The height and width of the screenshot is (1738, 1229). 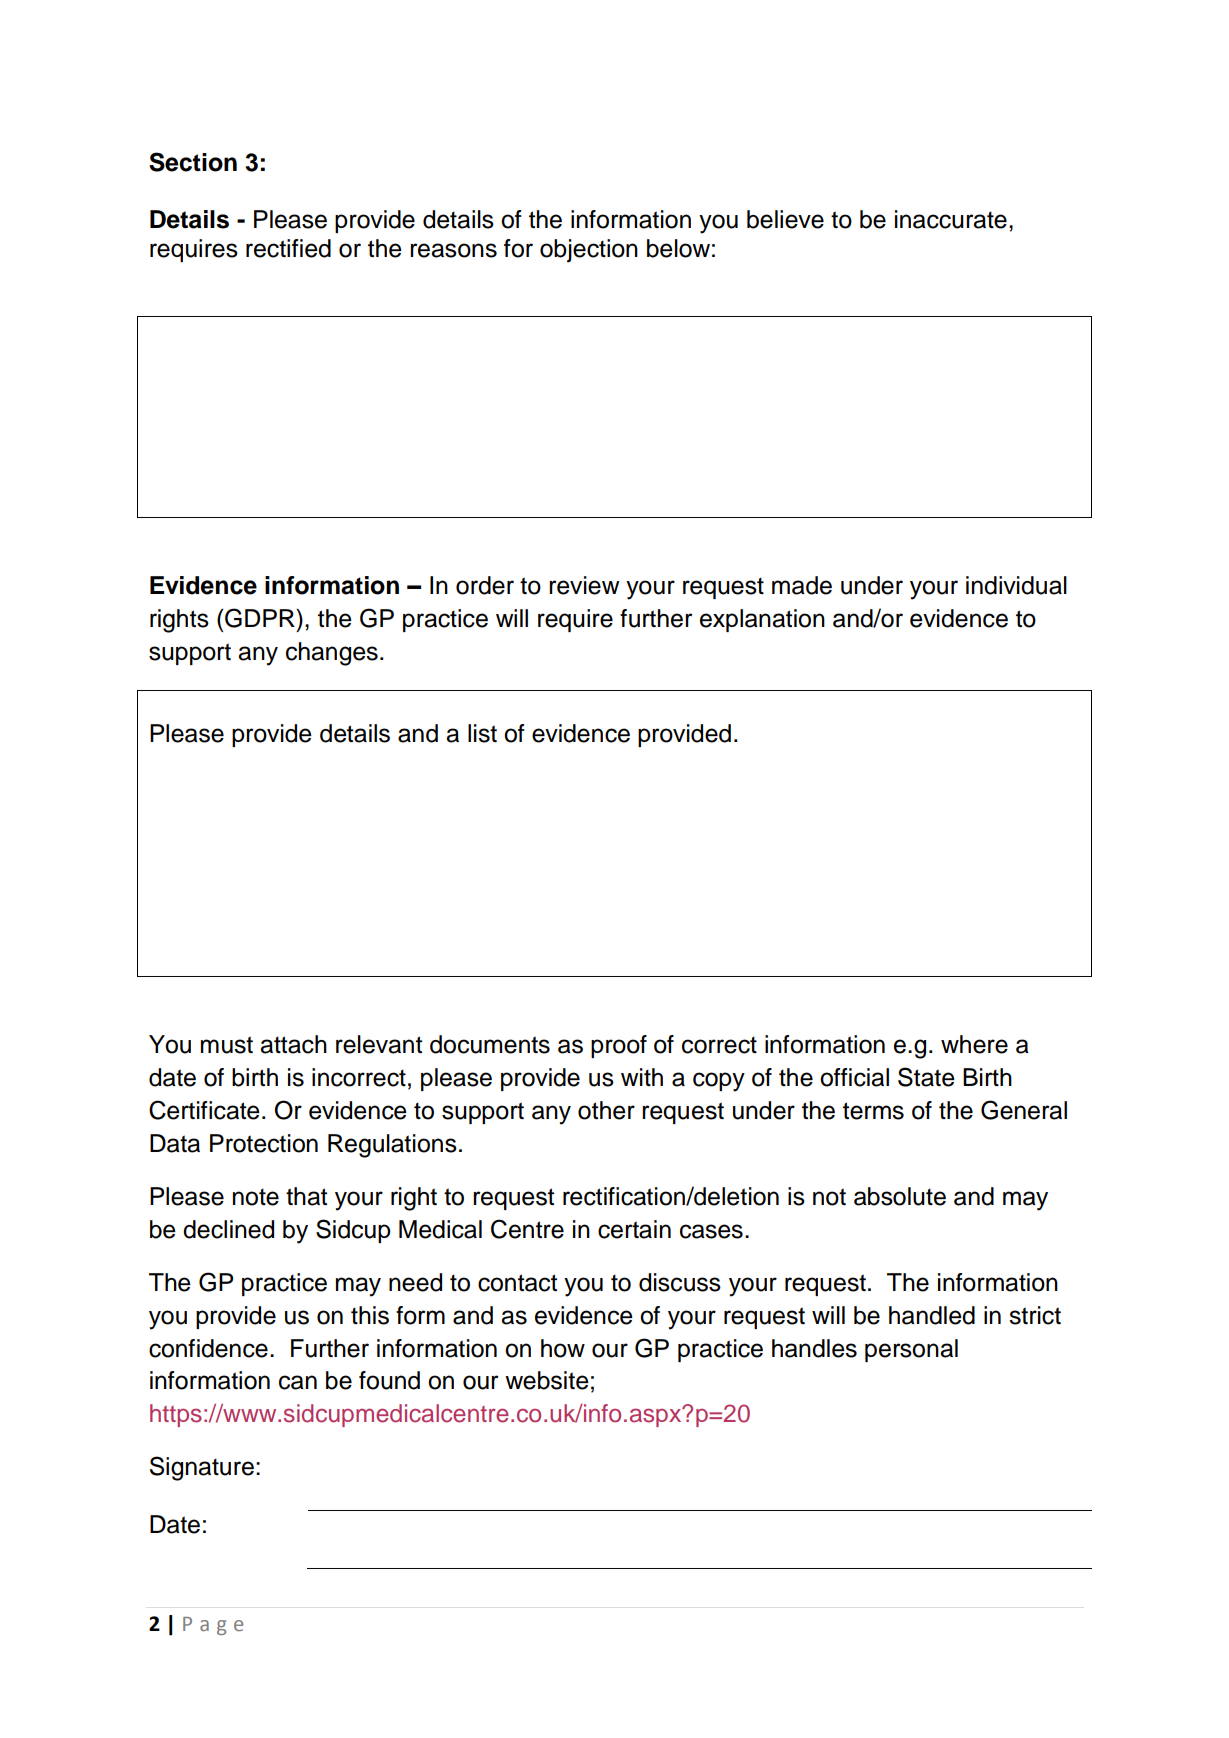 What do you see at coordinates (951, 219) in the screenshot?
I see `inaccurate` at bounding box center [951, 219].
